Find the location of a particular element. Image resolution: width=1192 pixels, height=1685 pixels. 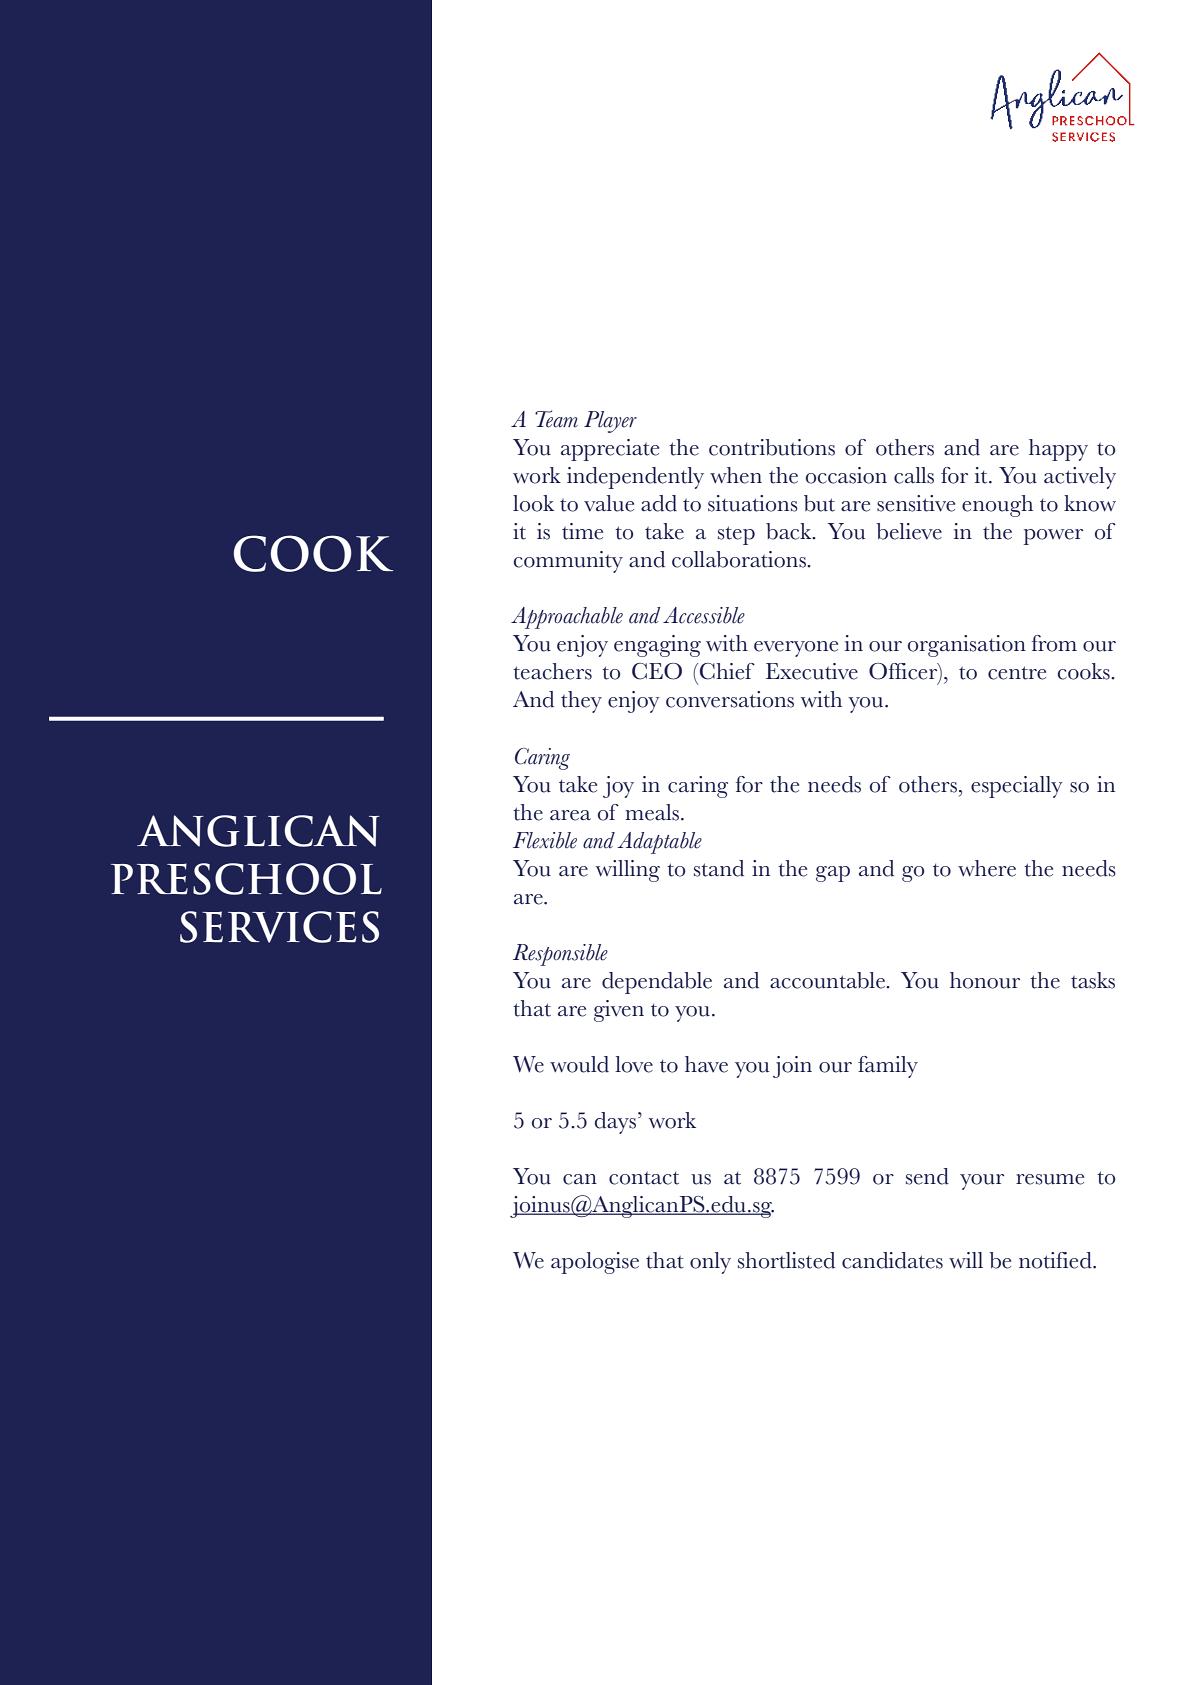

where is located at coordinates (987, 868).
